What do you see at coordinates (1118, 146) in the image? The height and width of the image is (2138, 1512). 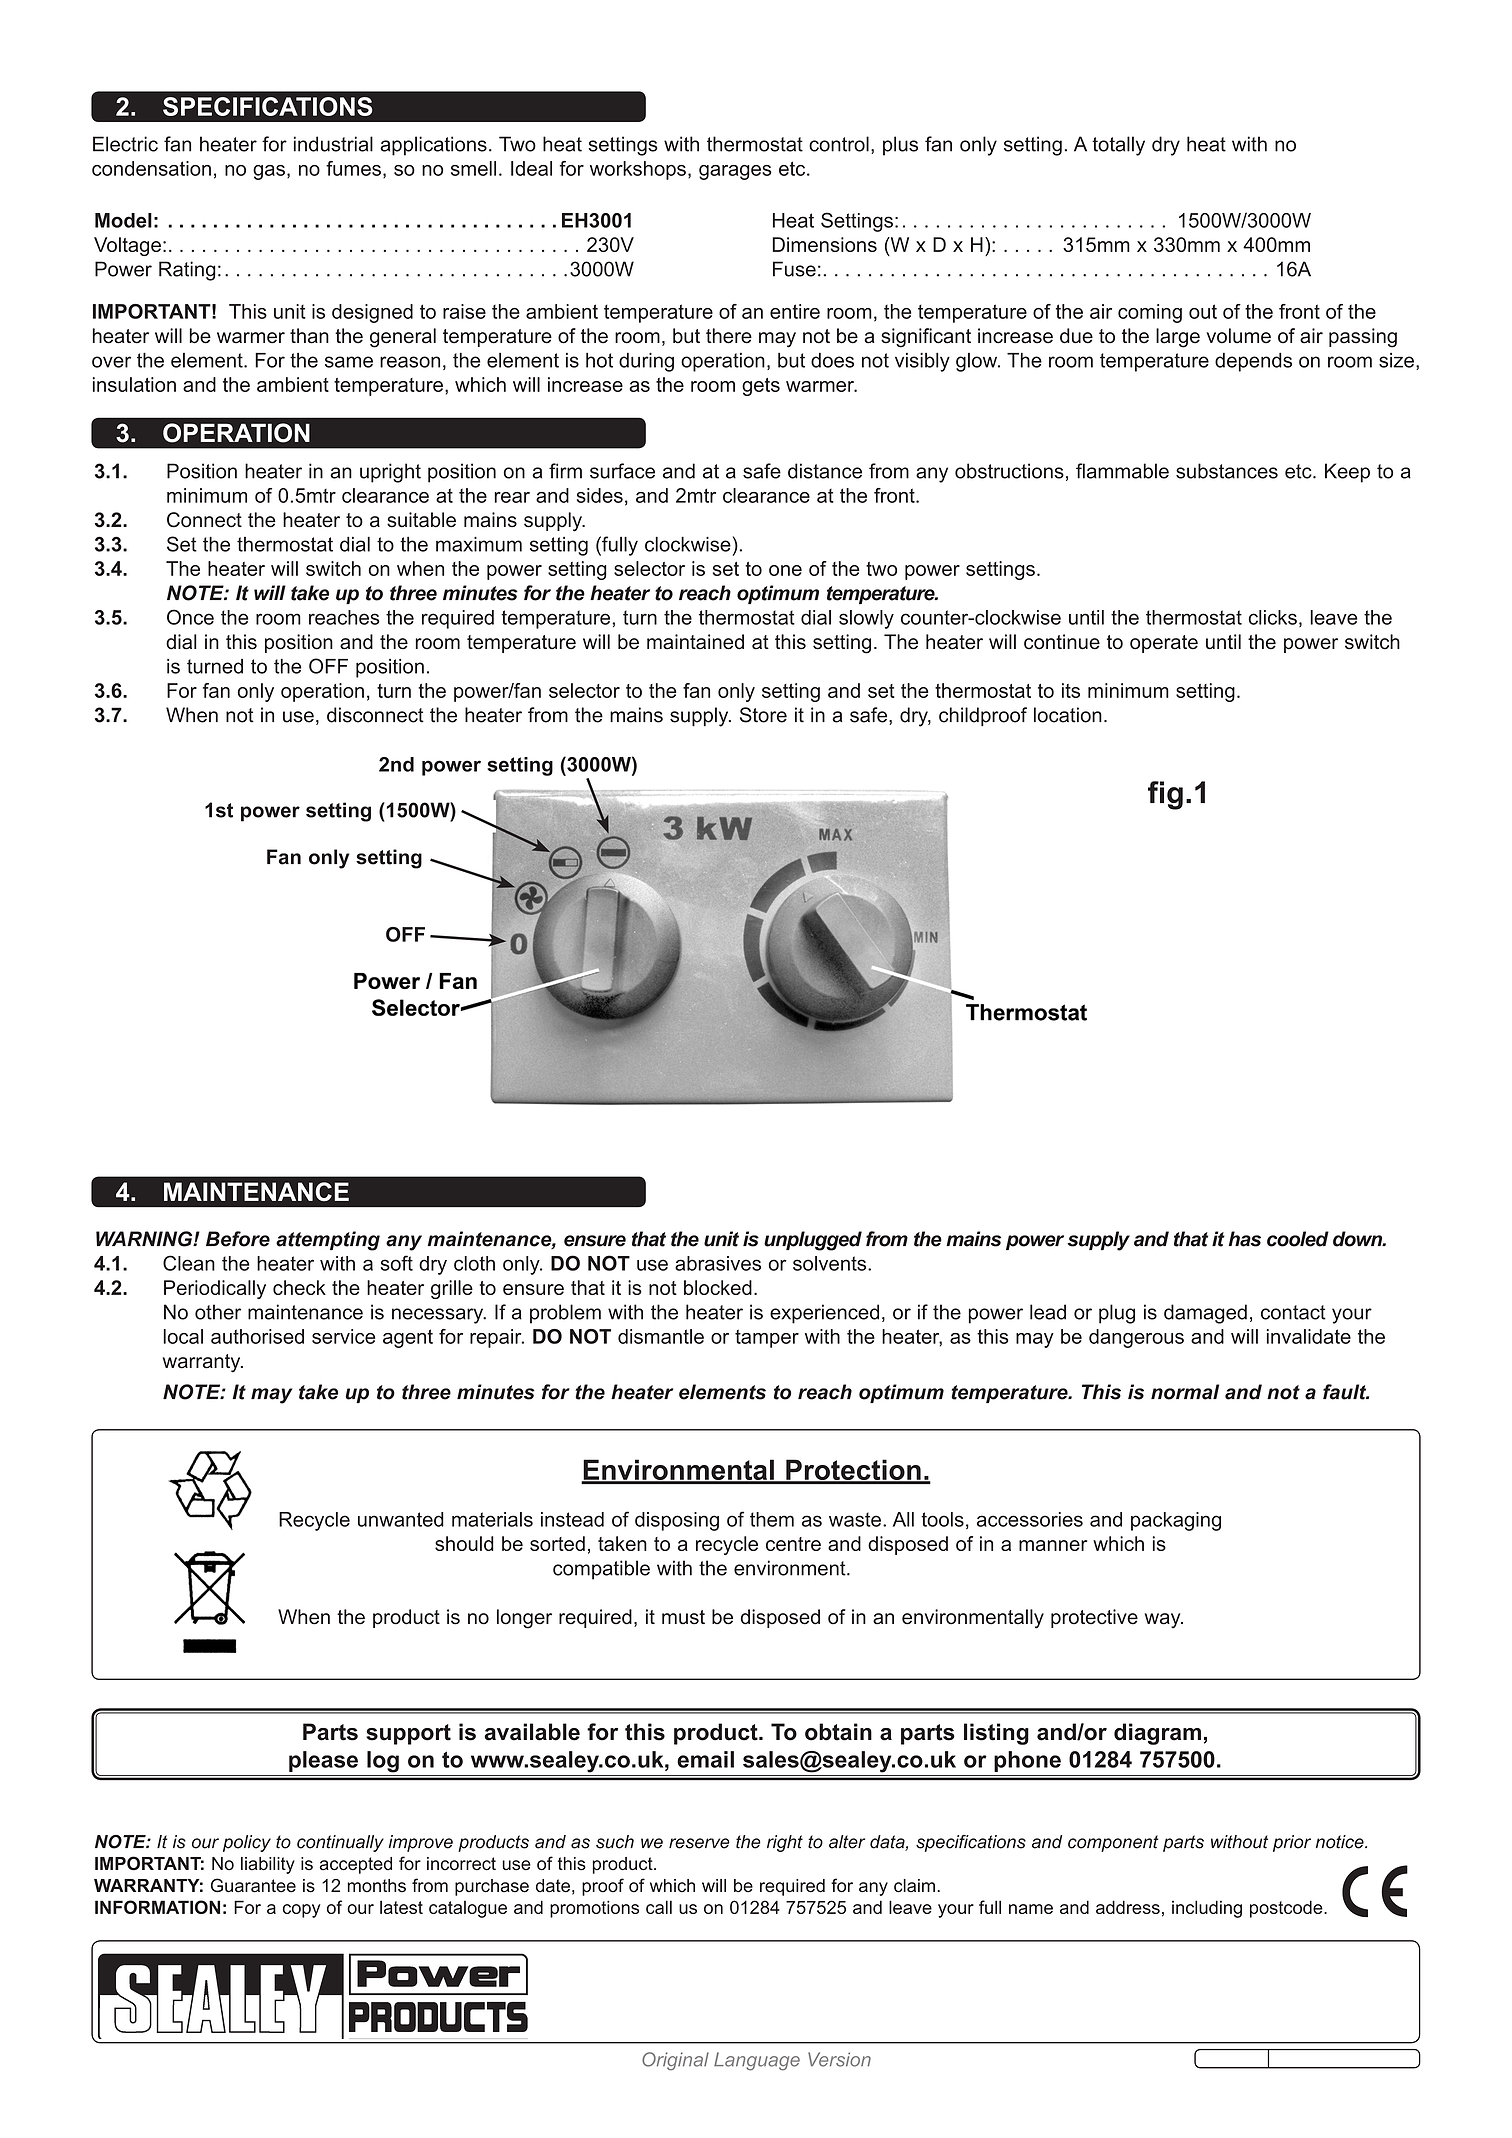 I see `totally` at bounding box center [1118, 146].
